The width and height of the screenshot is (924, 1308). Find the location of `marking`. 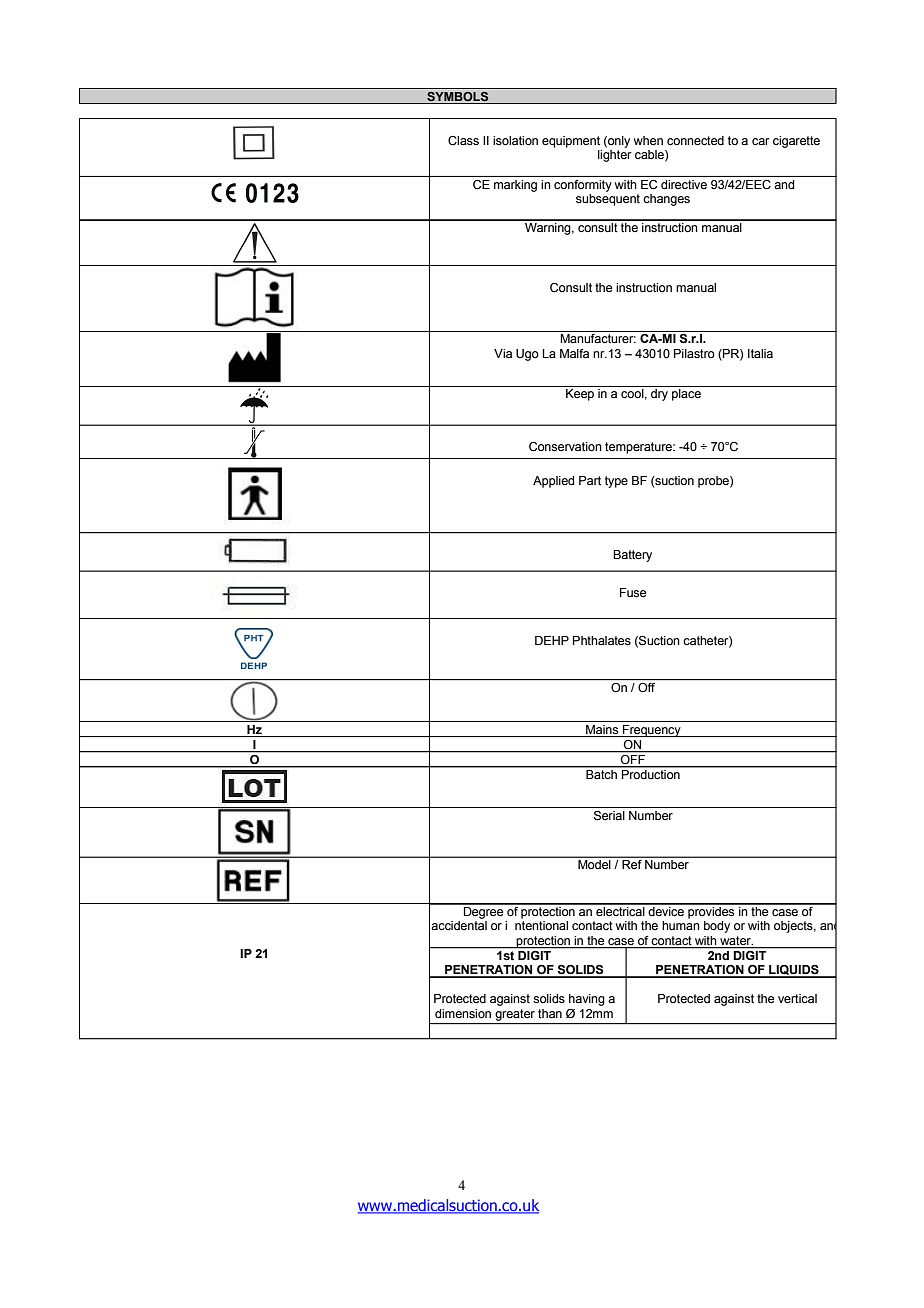

marking is located at coordinates (515, 186).
